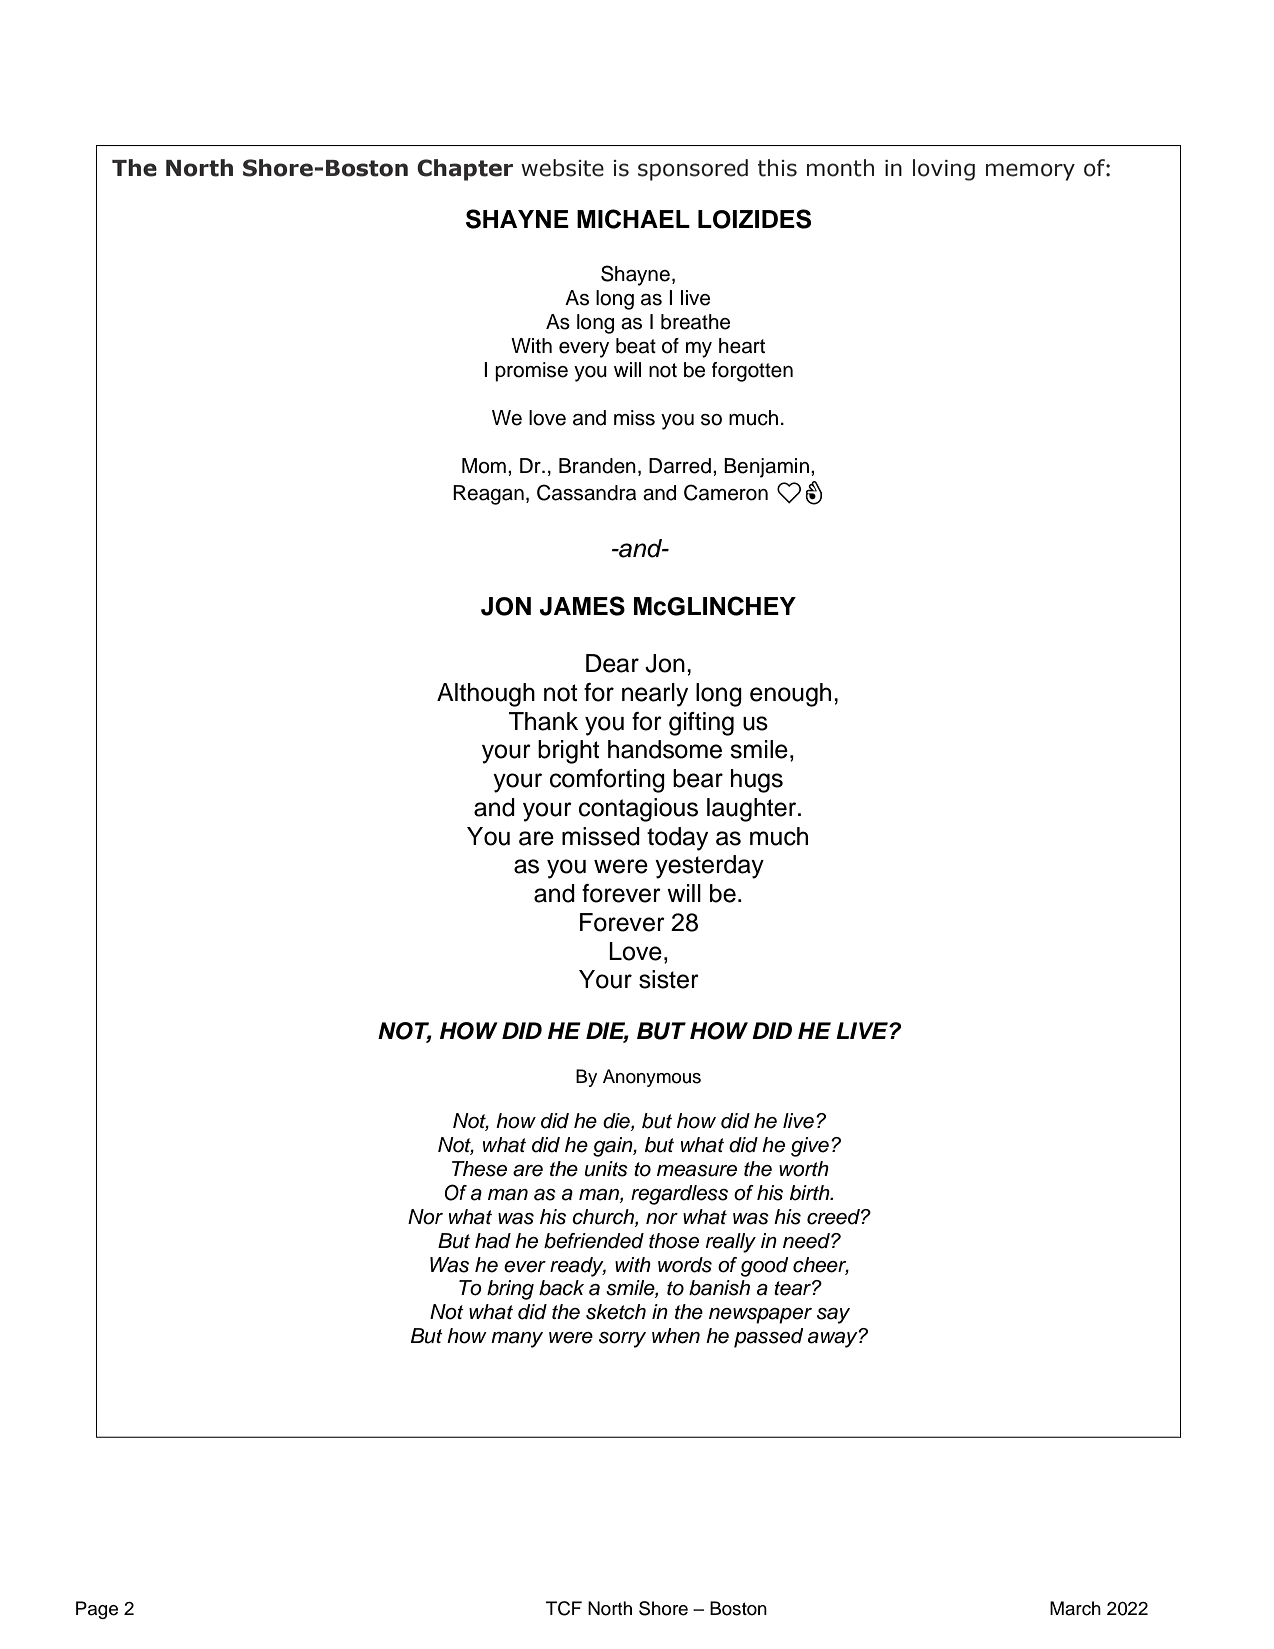 The image size is (1274, 1649). What do you see at coordinates (633, 219) in the document?
I see `MICHAEL` at bounding box center [633, 219].
